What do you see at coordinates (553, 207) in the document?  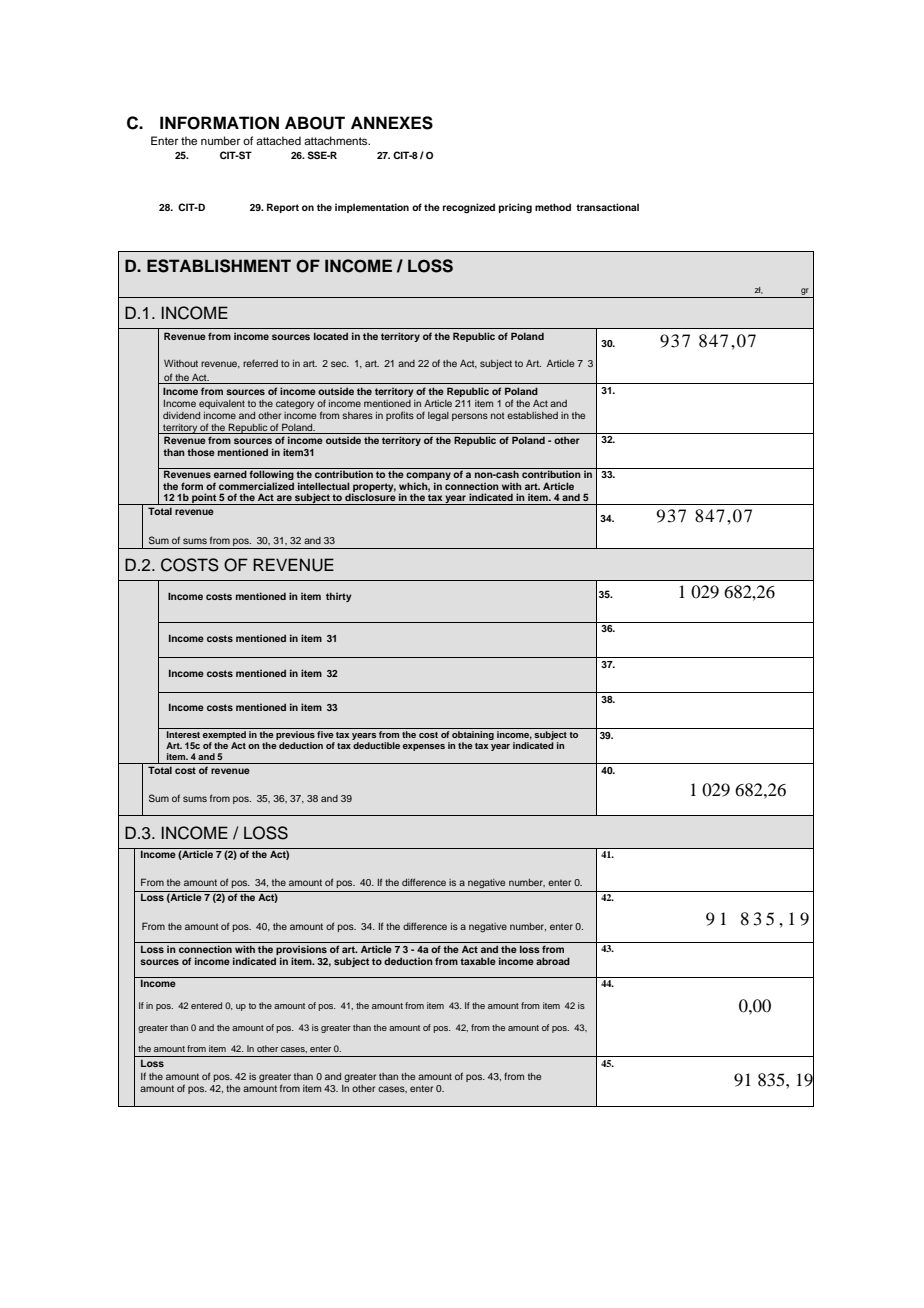 I see `method` at bounding box center [553, 207].
